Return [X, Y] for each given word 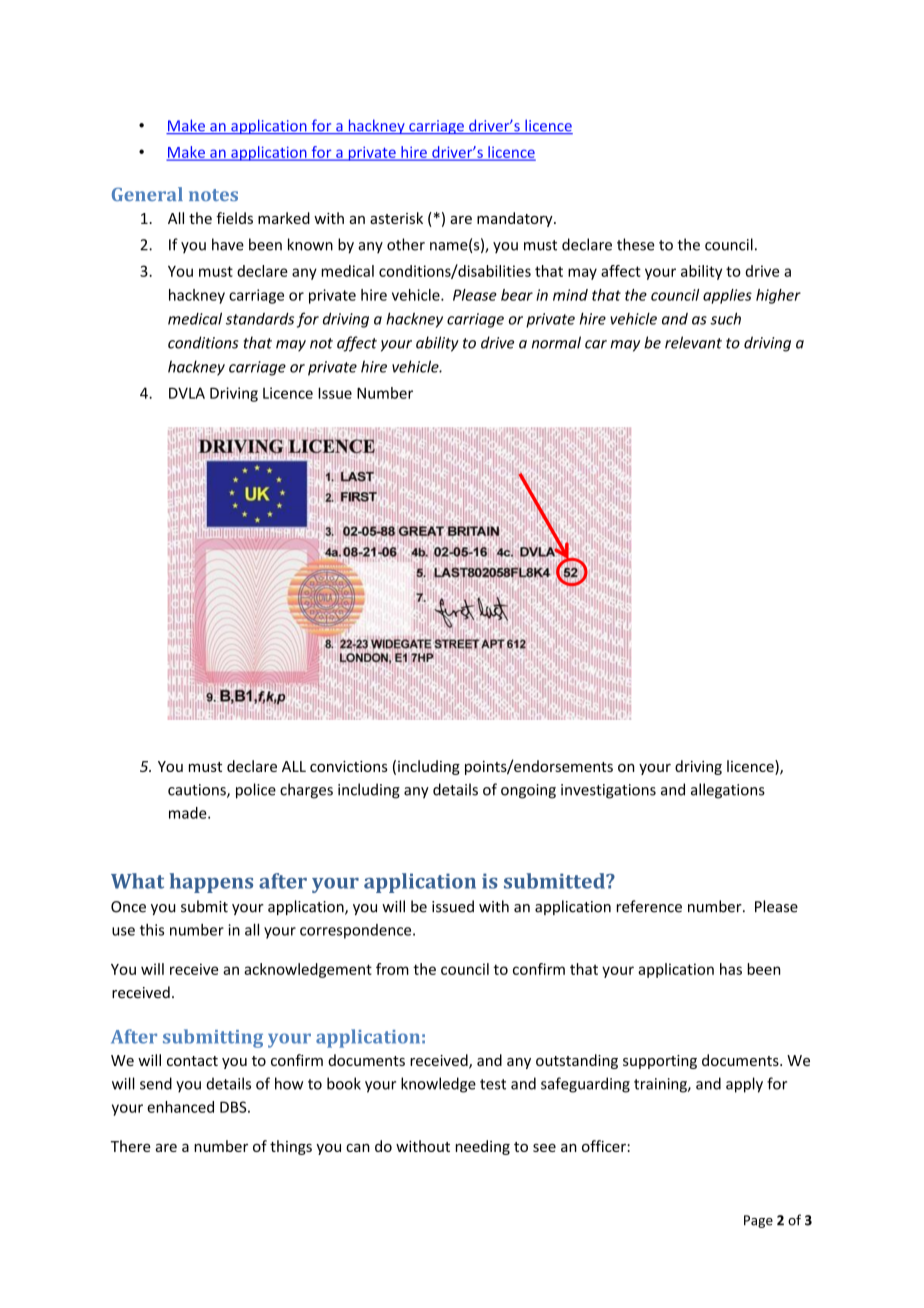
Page [758, 1221]
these [636, 244]
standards [260, 318]
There [131, 1146]
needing [483, 1147]
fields [234, 218]
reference [649, 906]
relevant [693, 342]
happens [211, 883]
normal [556, 342]
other [406, 244]
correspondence [357, 931]
